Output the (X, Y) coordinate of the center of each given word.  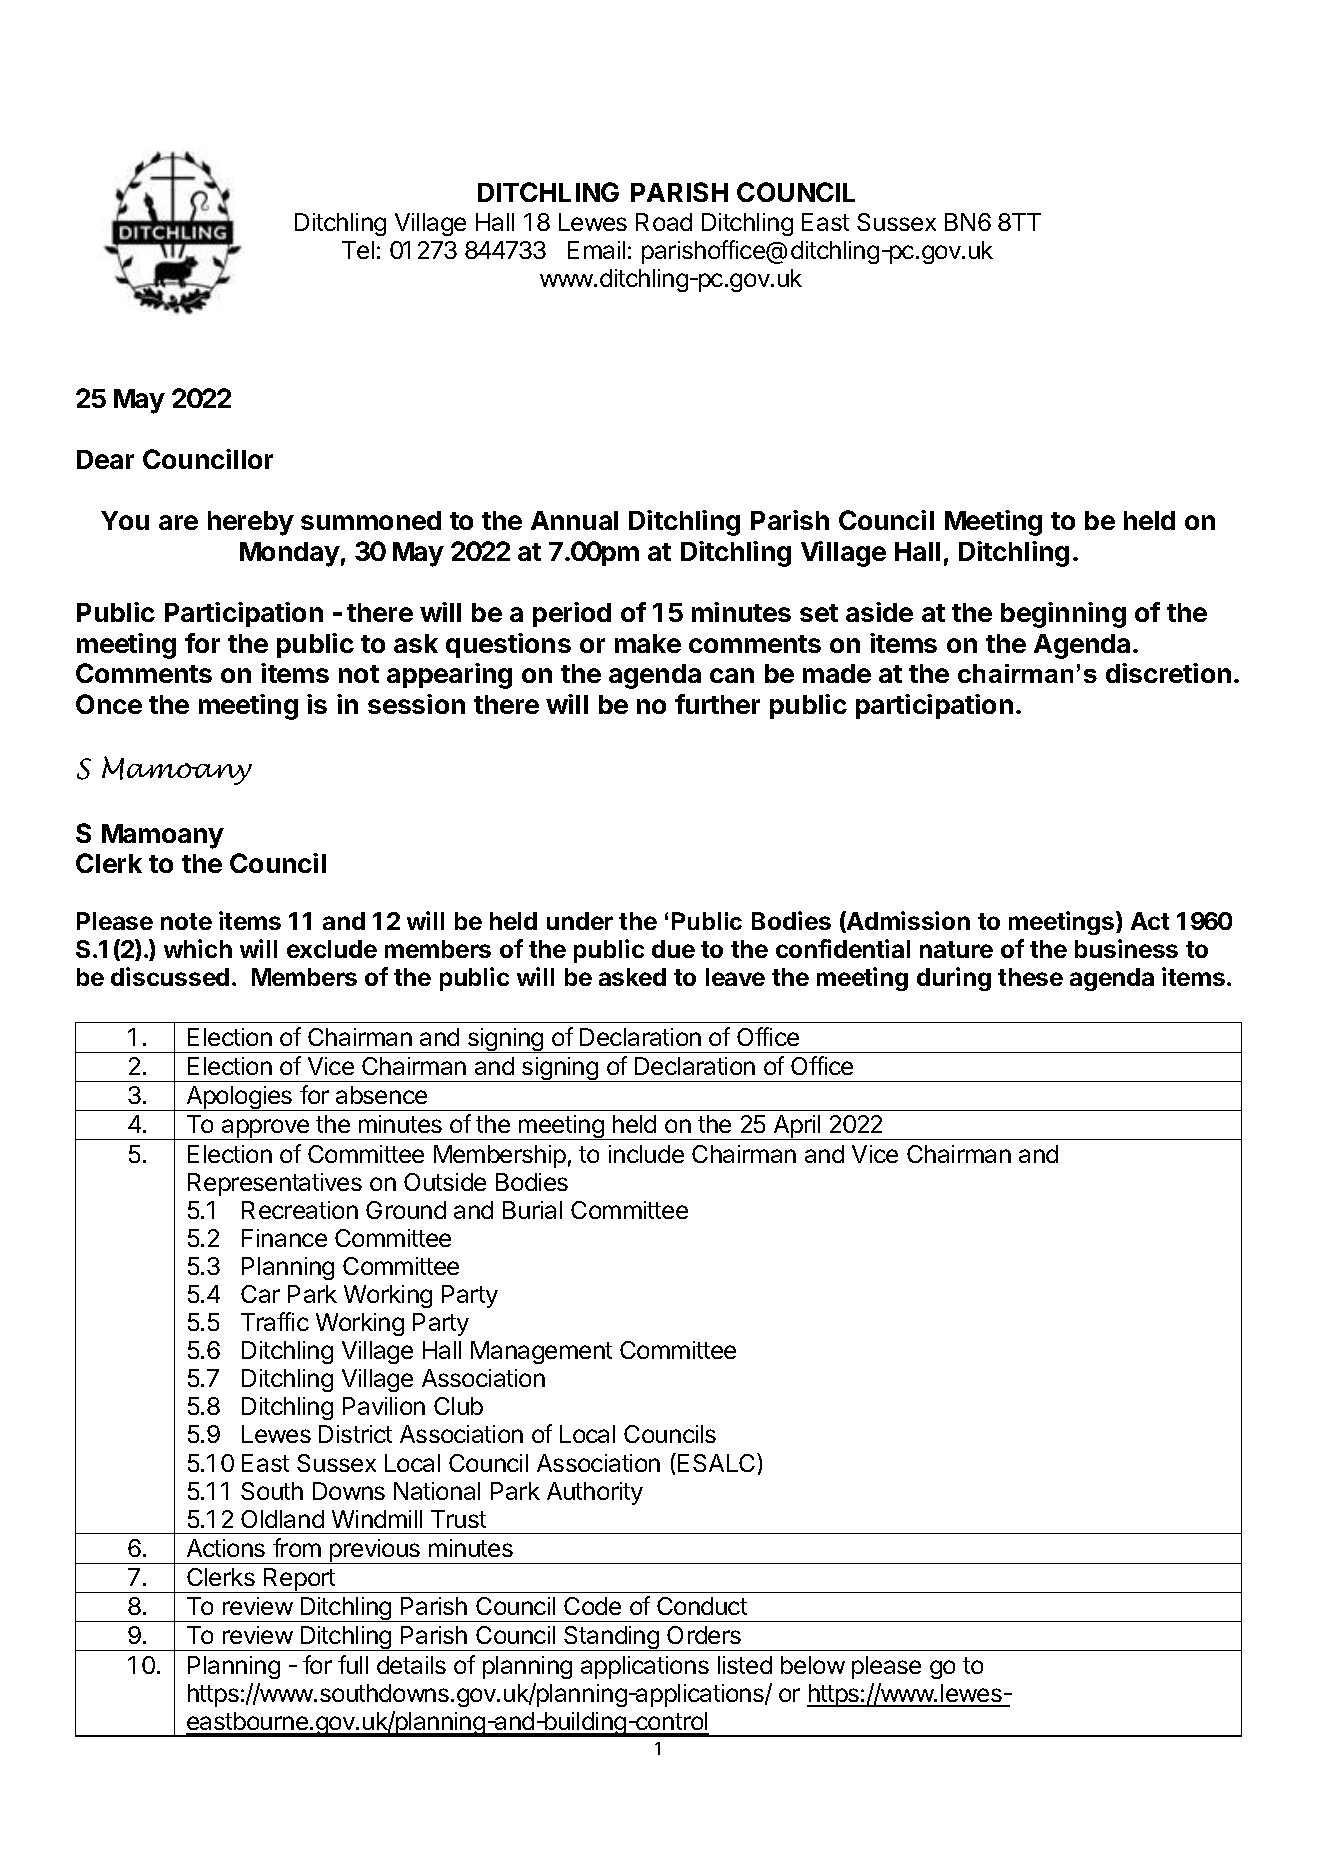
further (717, 704)
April (797, 1127)
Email (596, 250)
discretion (1168, 673)
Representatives (275, 1184)
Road (664, 222)
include (646, 1154)
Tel (358, 250)
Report (299, 1580)
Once (109, 704)
